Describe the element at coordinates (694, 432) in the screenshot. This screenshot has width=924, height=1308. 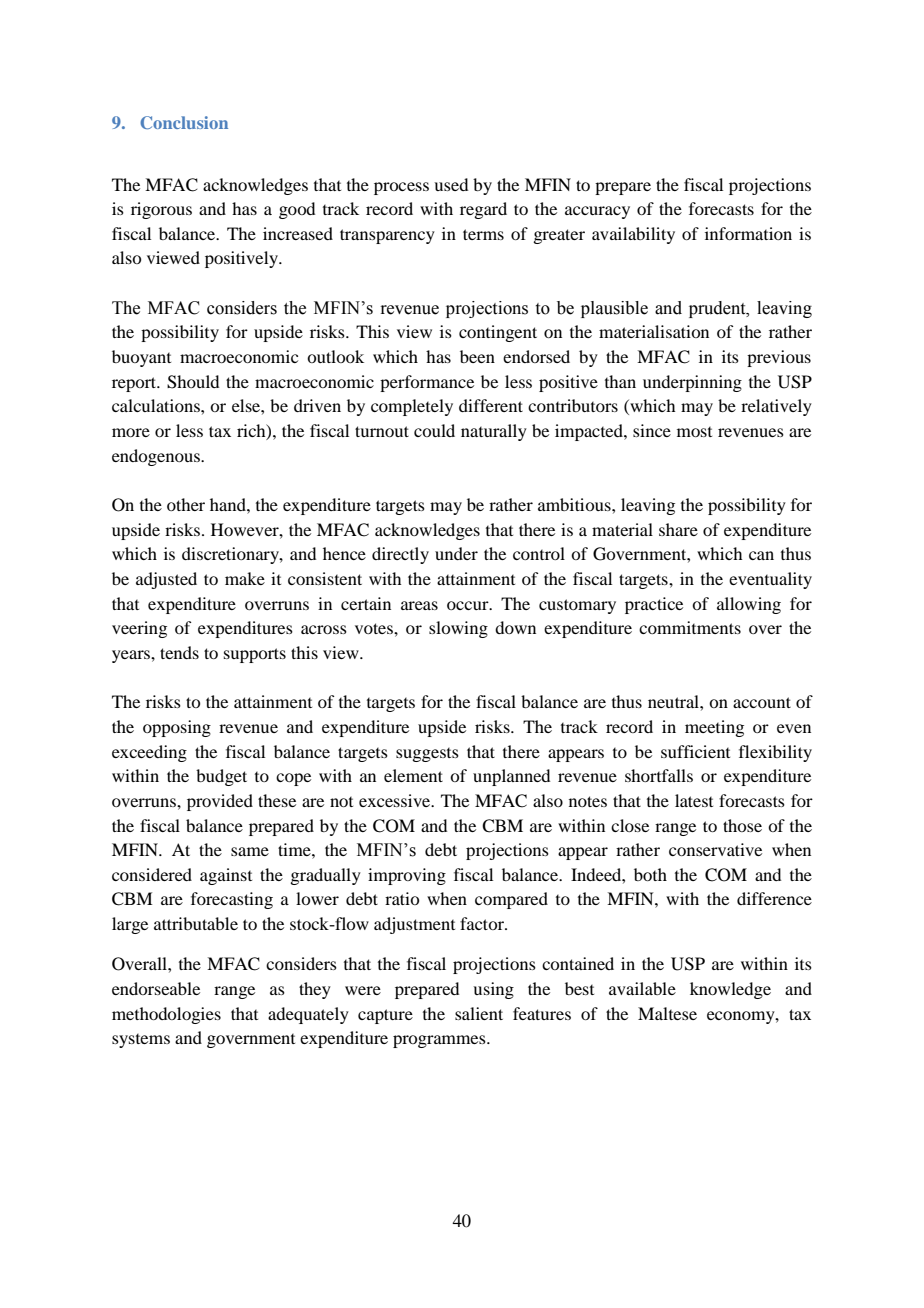
I see `most` at that location.
